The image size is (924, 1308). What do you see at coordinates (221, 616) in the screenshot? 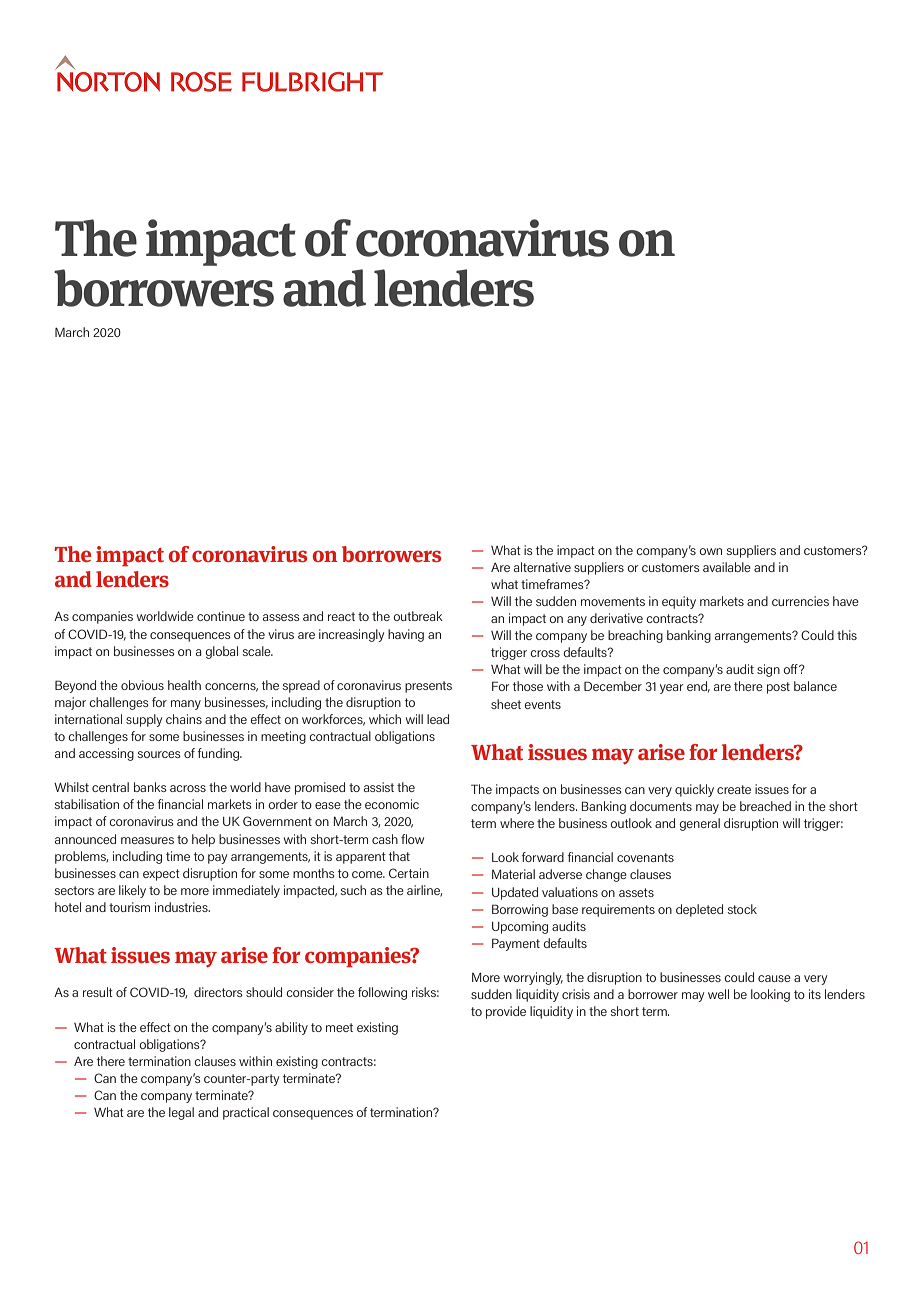
I see `continue` at bounding box center [221, 616].
